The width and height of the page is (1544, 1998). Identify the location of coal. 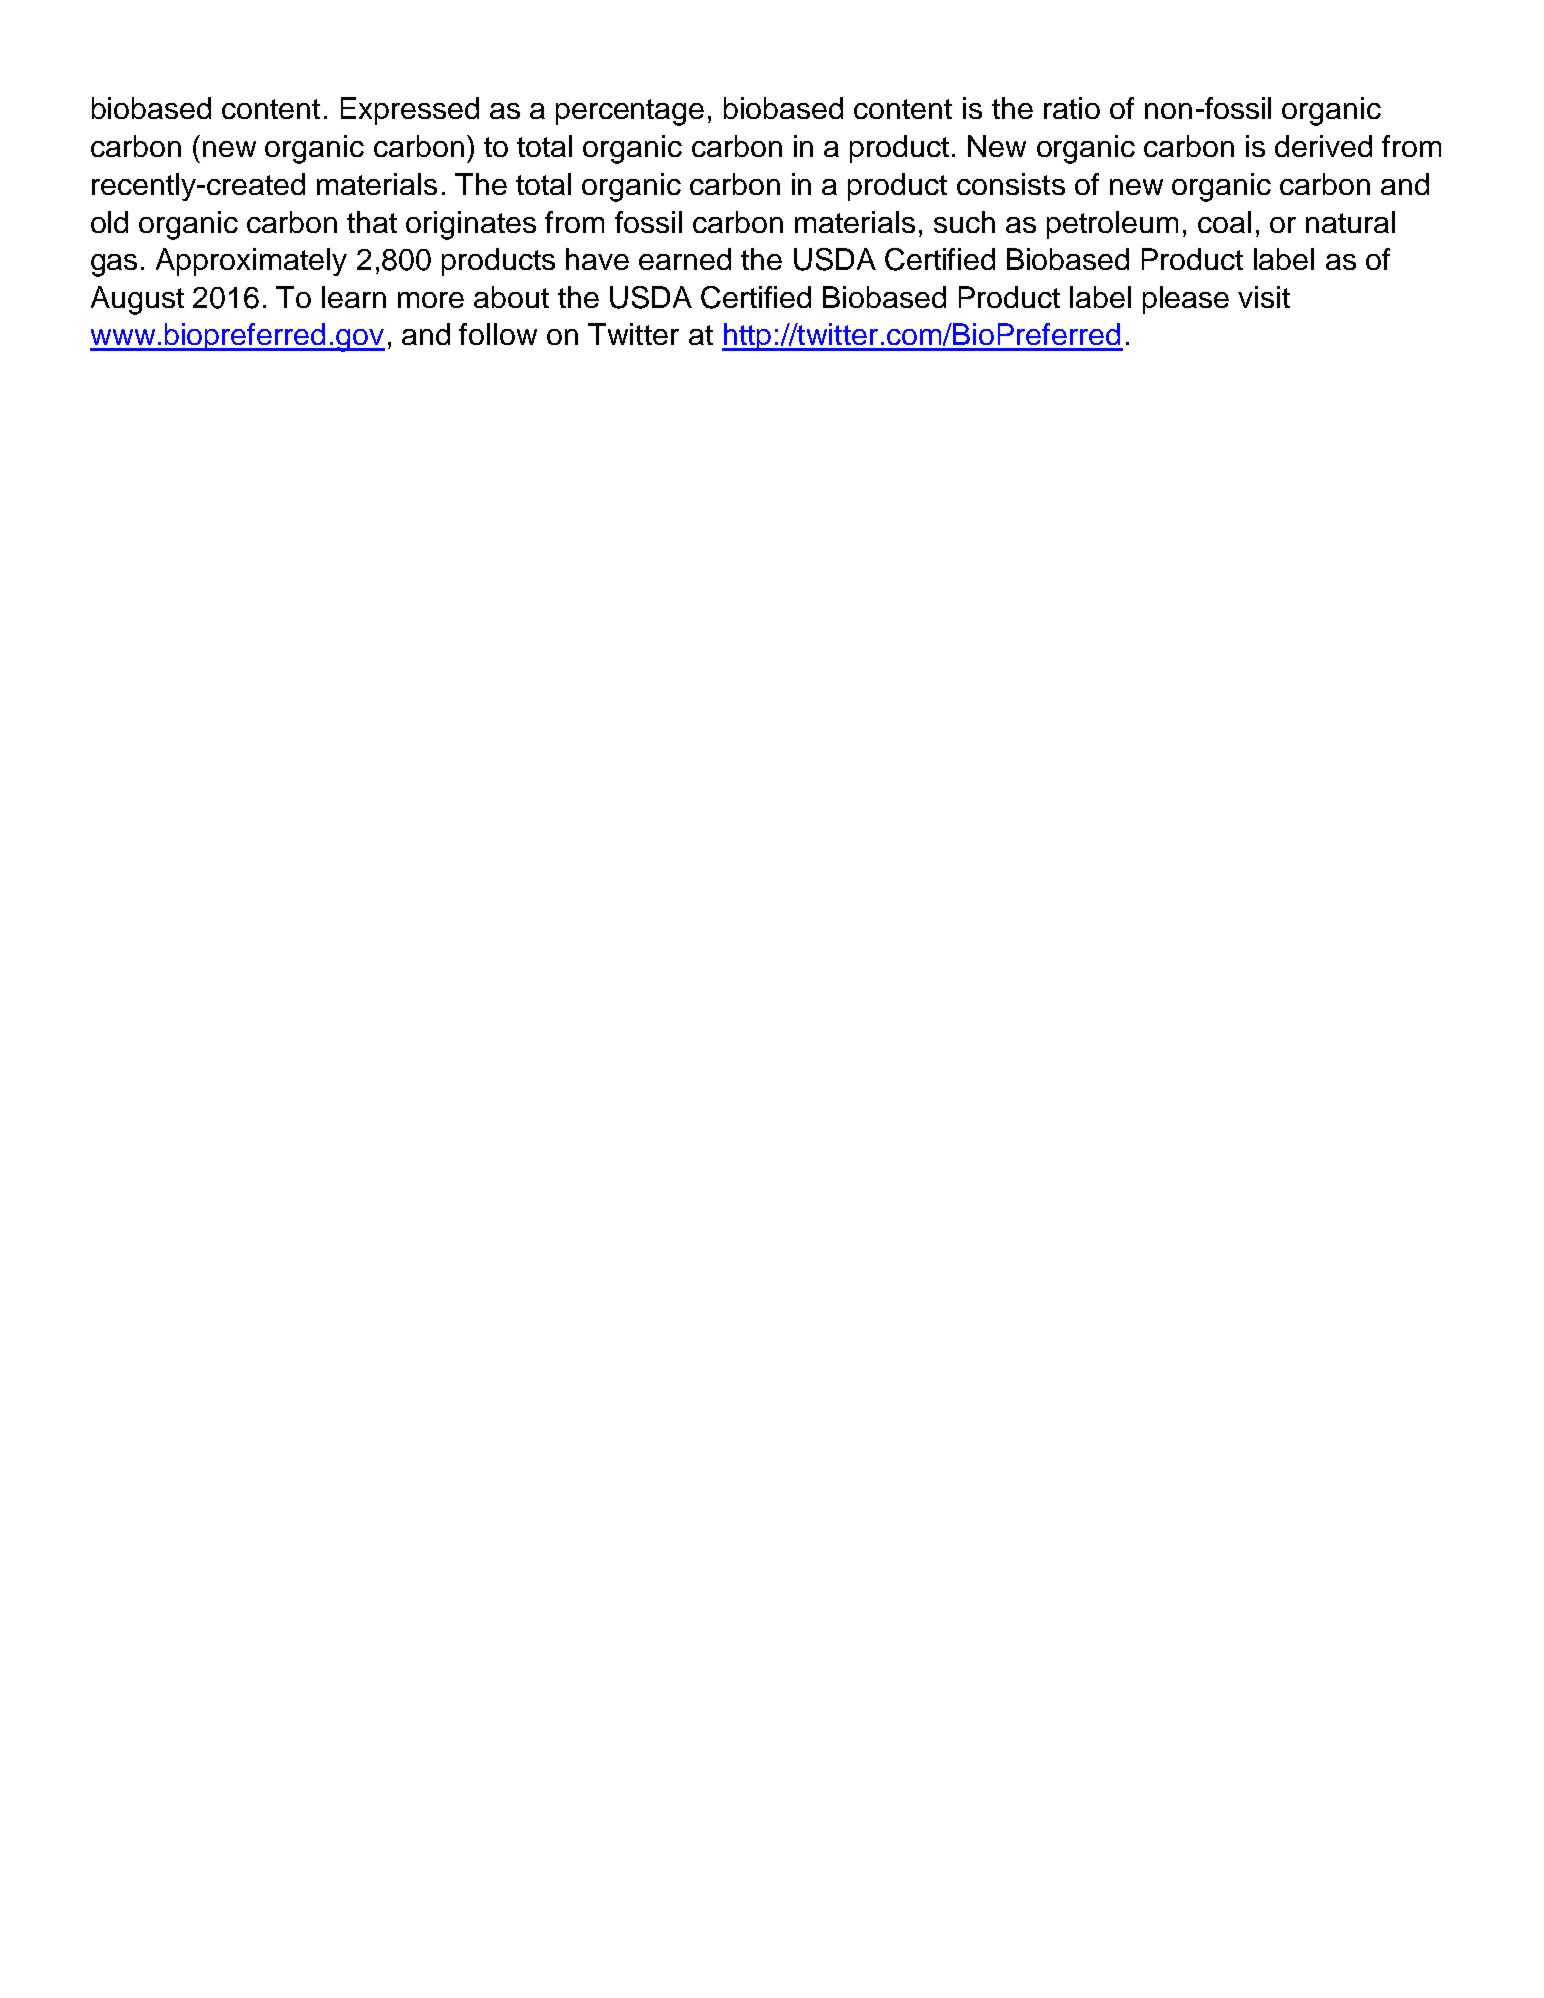
(1224, 222).
